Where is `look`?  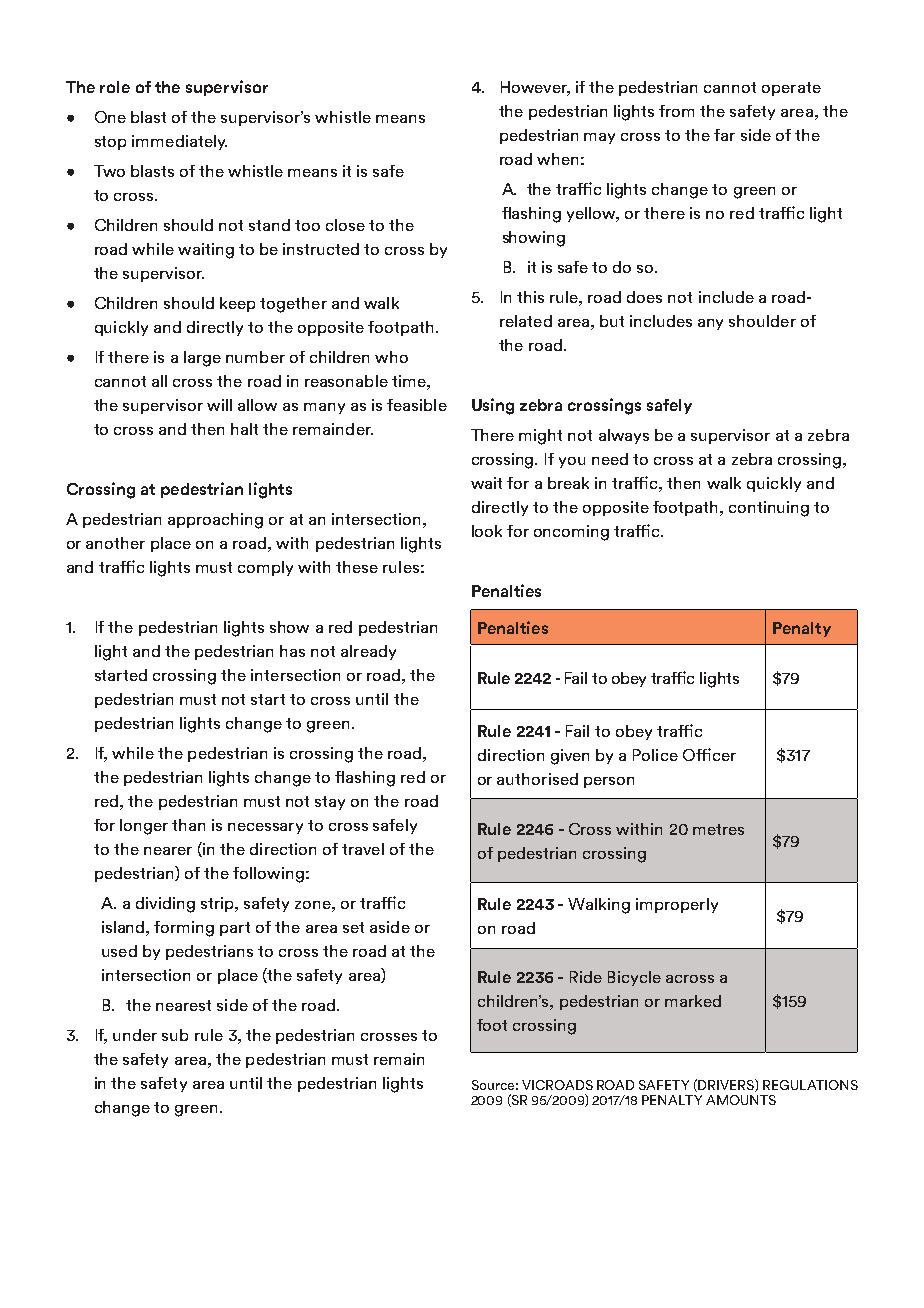 look is located at coordinates (487, 531).
